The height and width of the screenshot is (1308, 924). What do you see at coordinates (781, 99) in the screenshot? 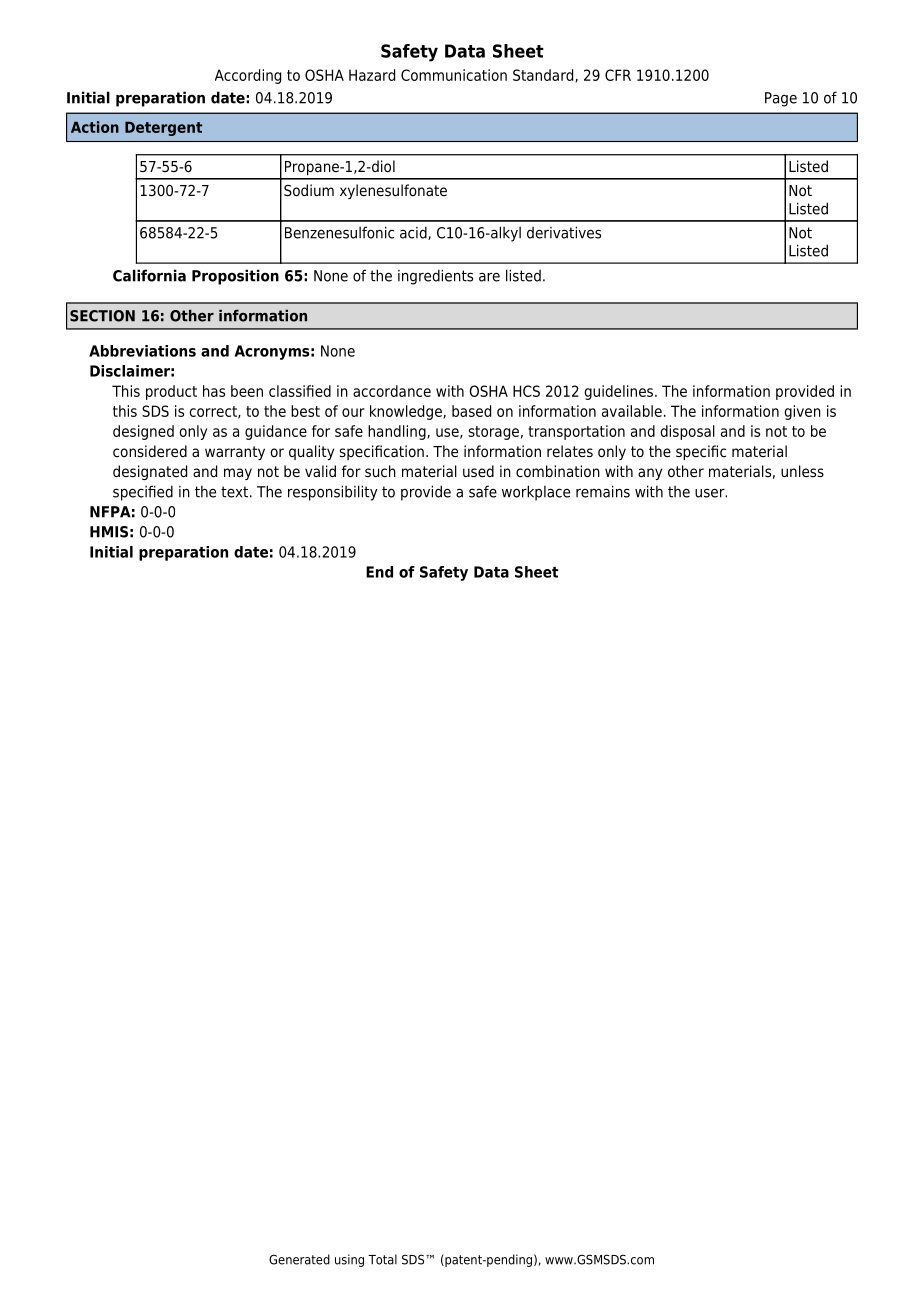
I see `Page` at bounding box center [781, 99].
